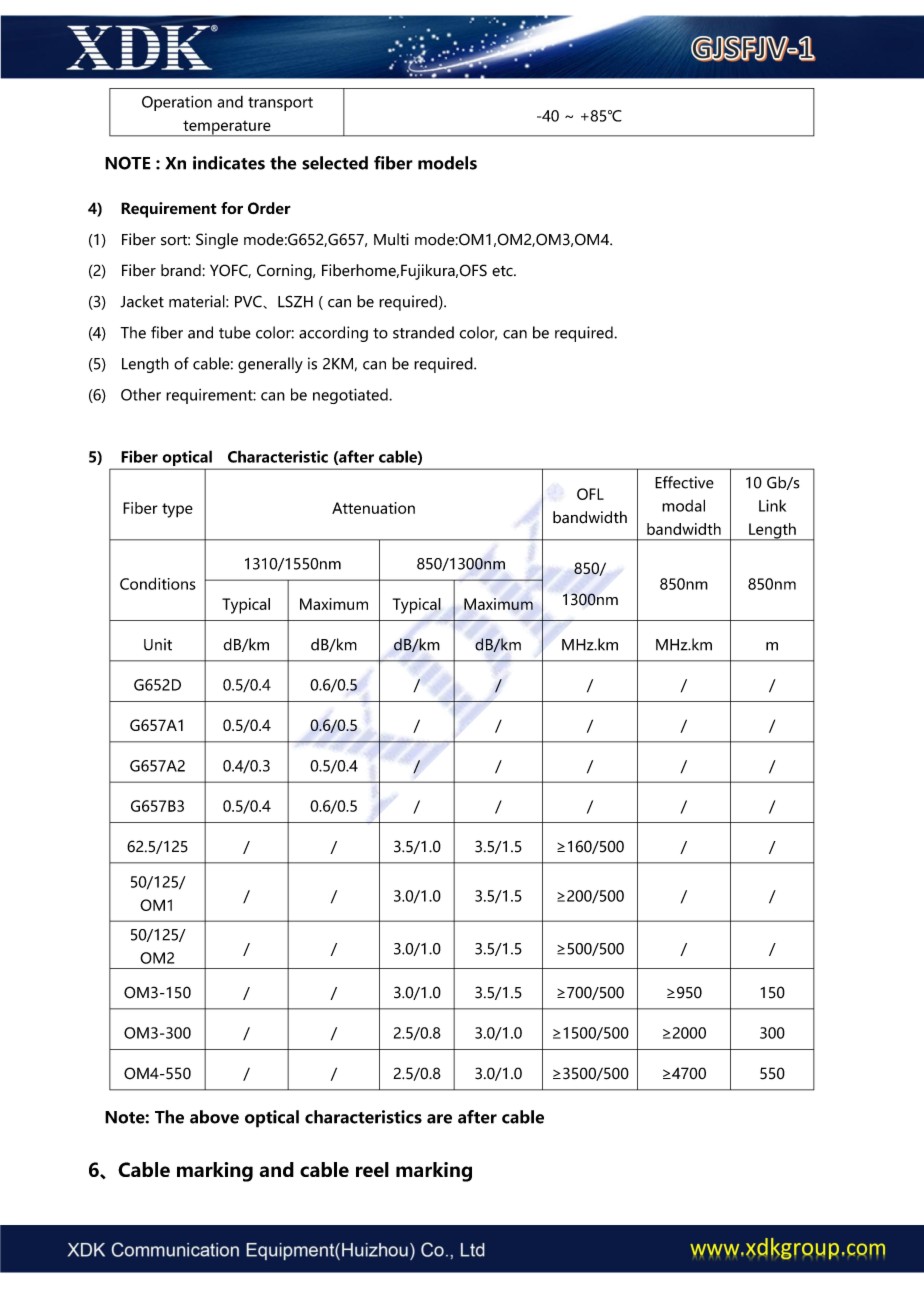 This screenshot has height=1308, width=924. Describe the element at coordinates (503, 271) in the screenshot. I see `etc` at that location.
